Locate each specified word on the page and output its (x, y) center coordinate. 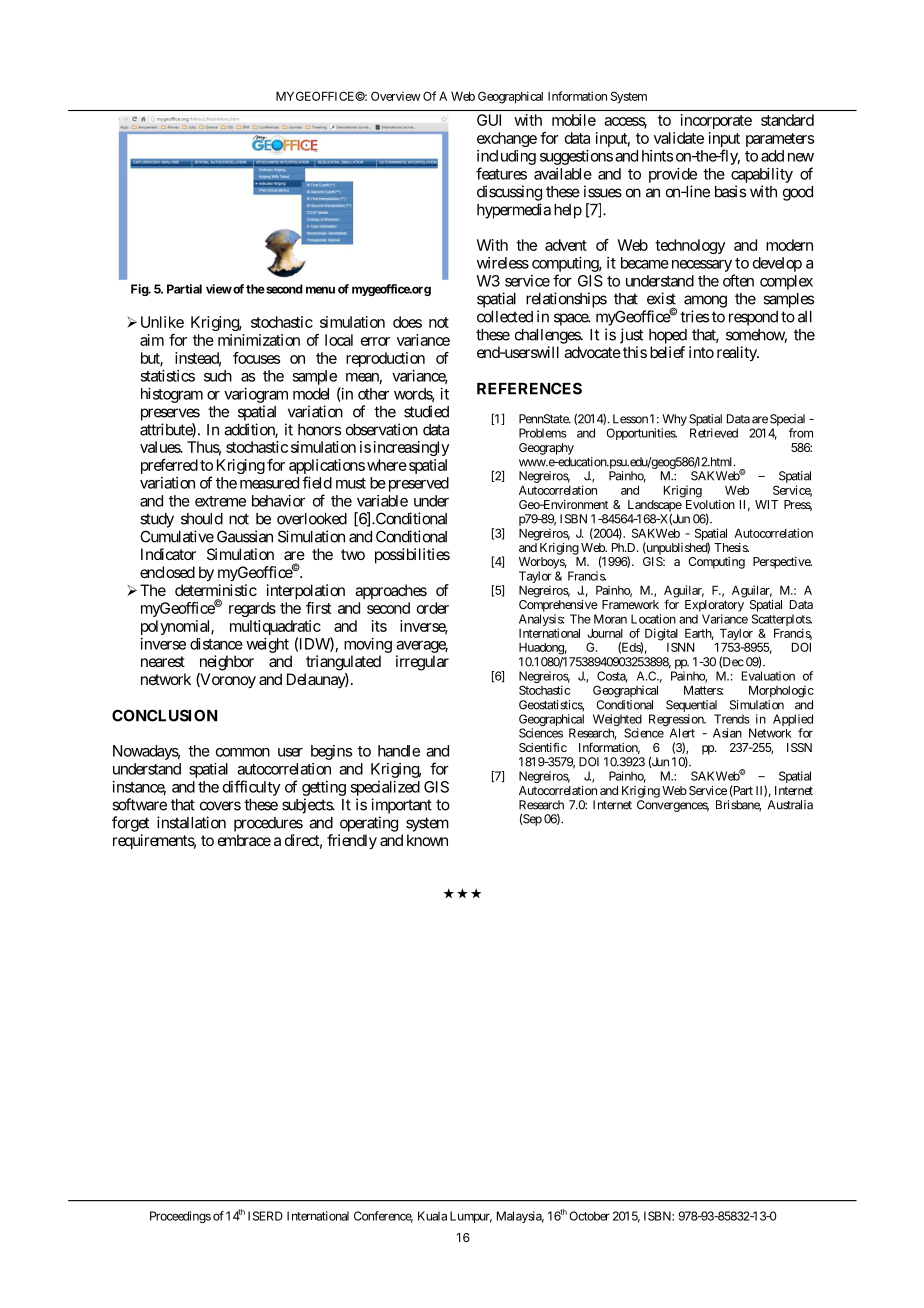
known (427, 840)
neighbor (227, 663)
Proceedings (180, 1217)
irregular (422, 663)
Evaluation (768, 676)
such (218, 376)
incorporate (716, 121)
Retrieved (714, 433)
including (506, 157)
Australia (790, 805)
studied (426, 411)
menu (320, 290)
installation (191, 822)
